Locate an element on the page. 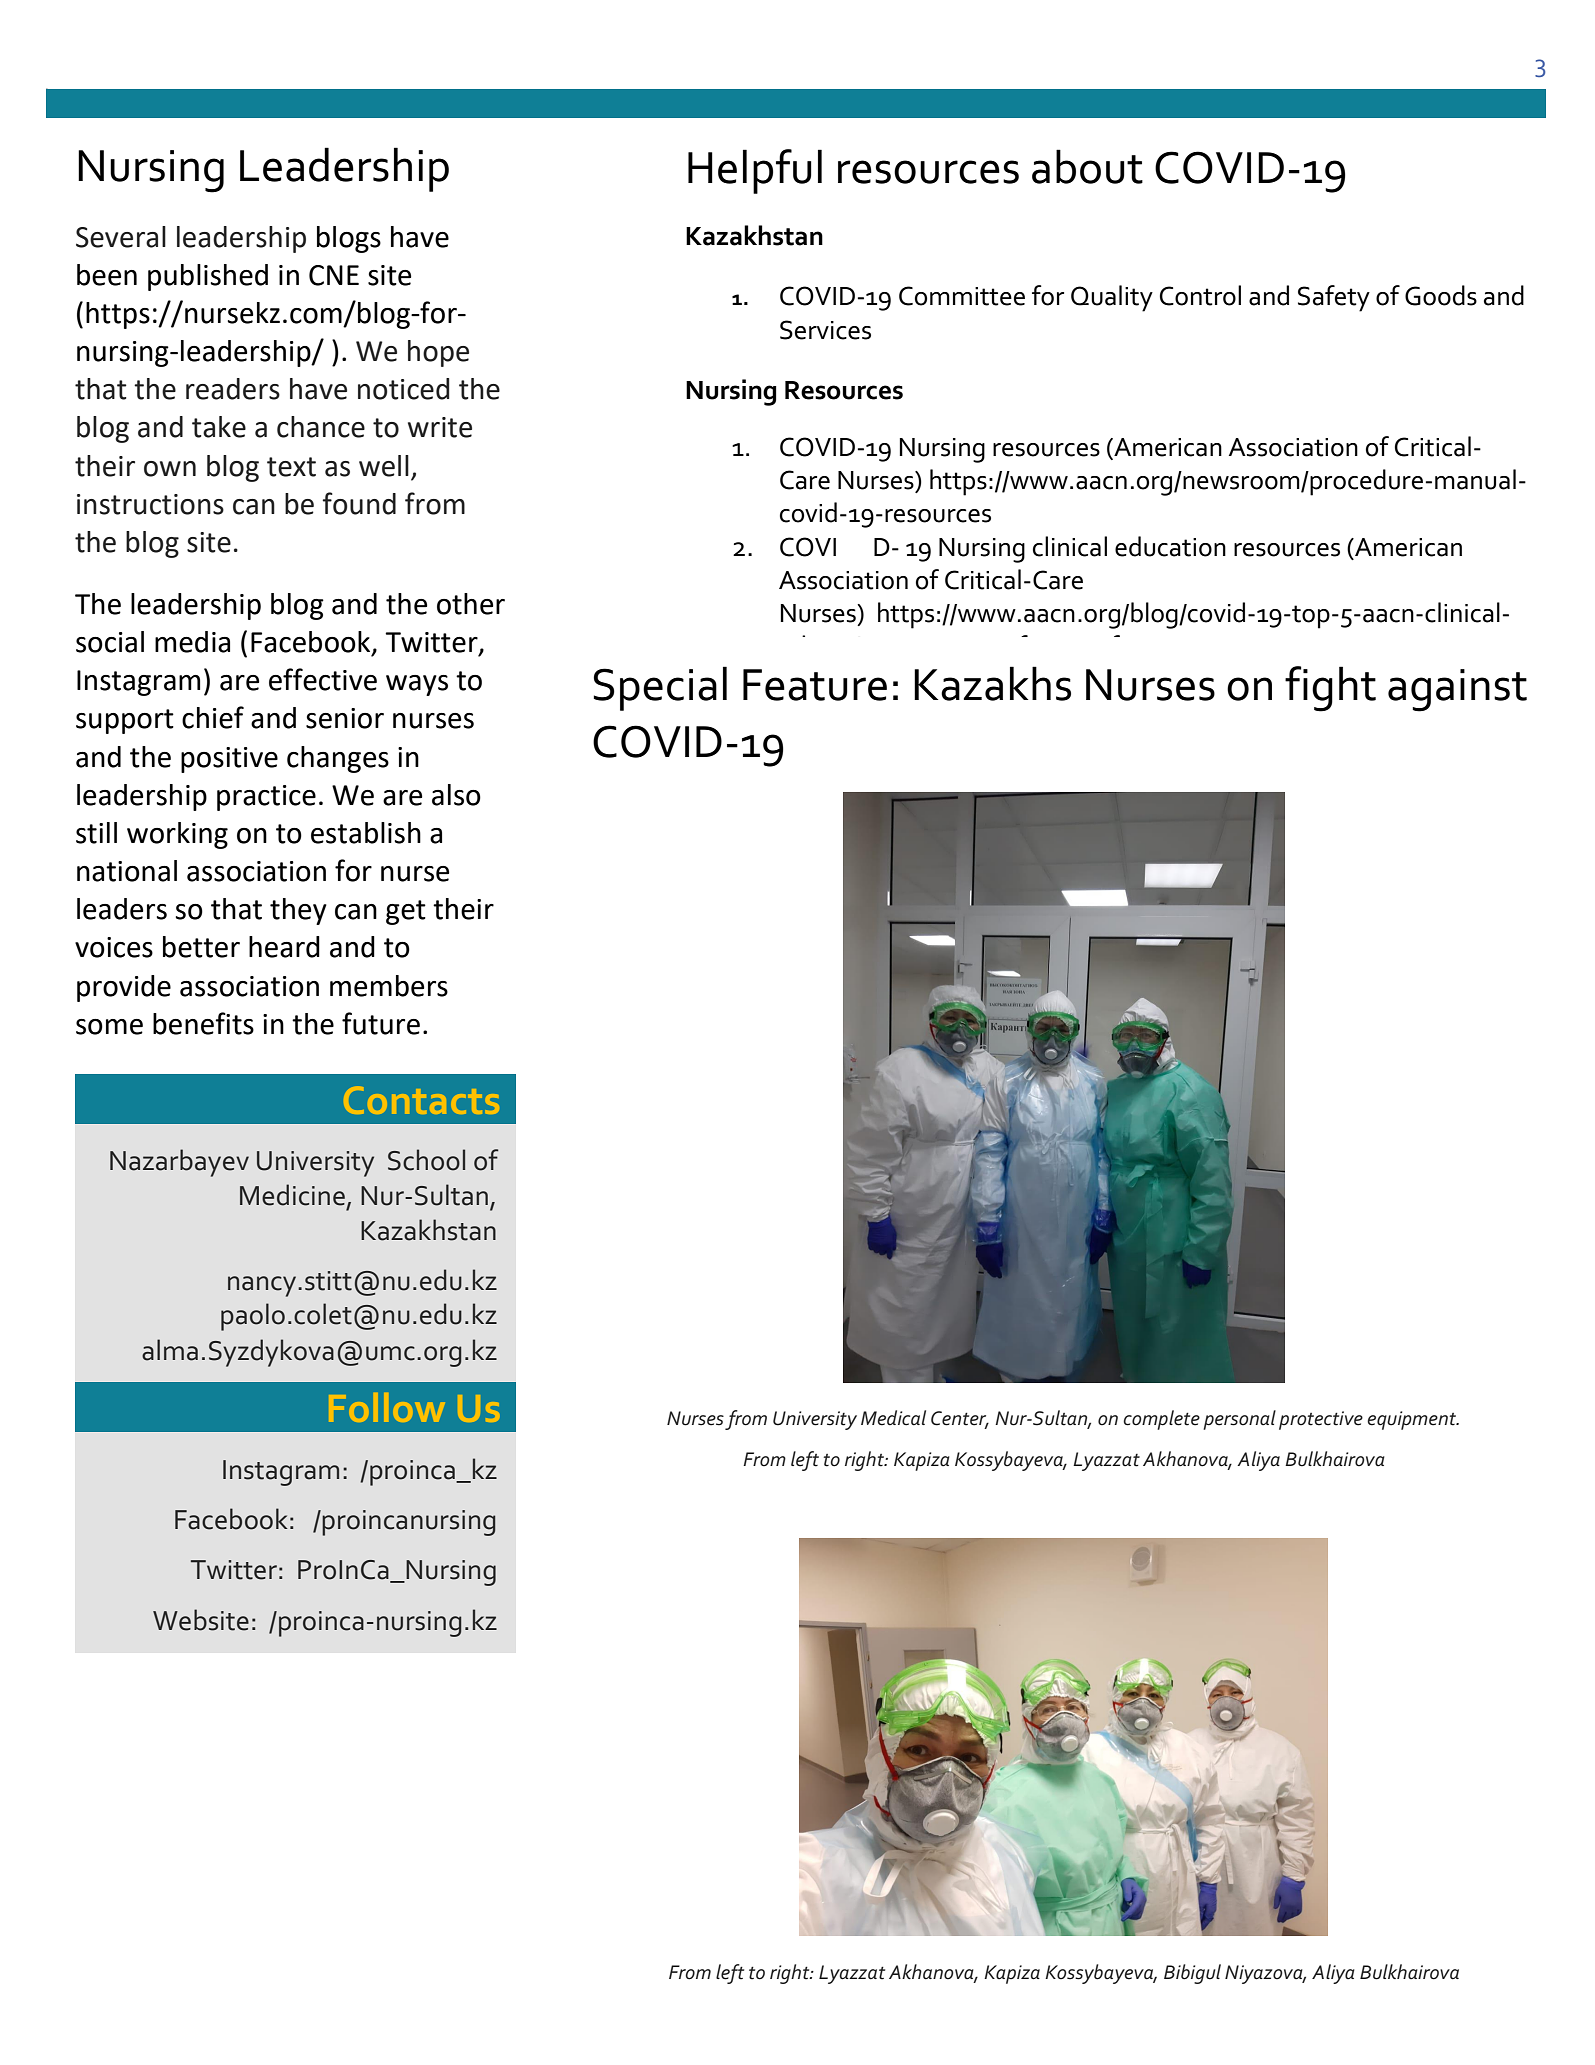 This page has width=1595, height=2065. Feature is located at coordinates (815, 685).
